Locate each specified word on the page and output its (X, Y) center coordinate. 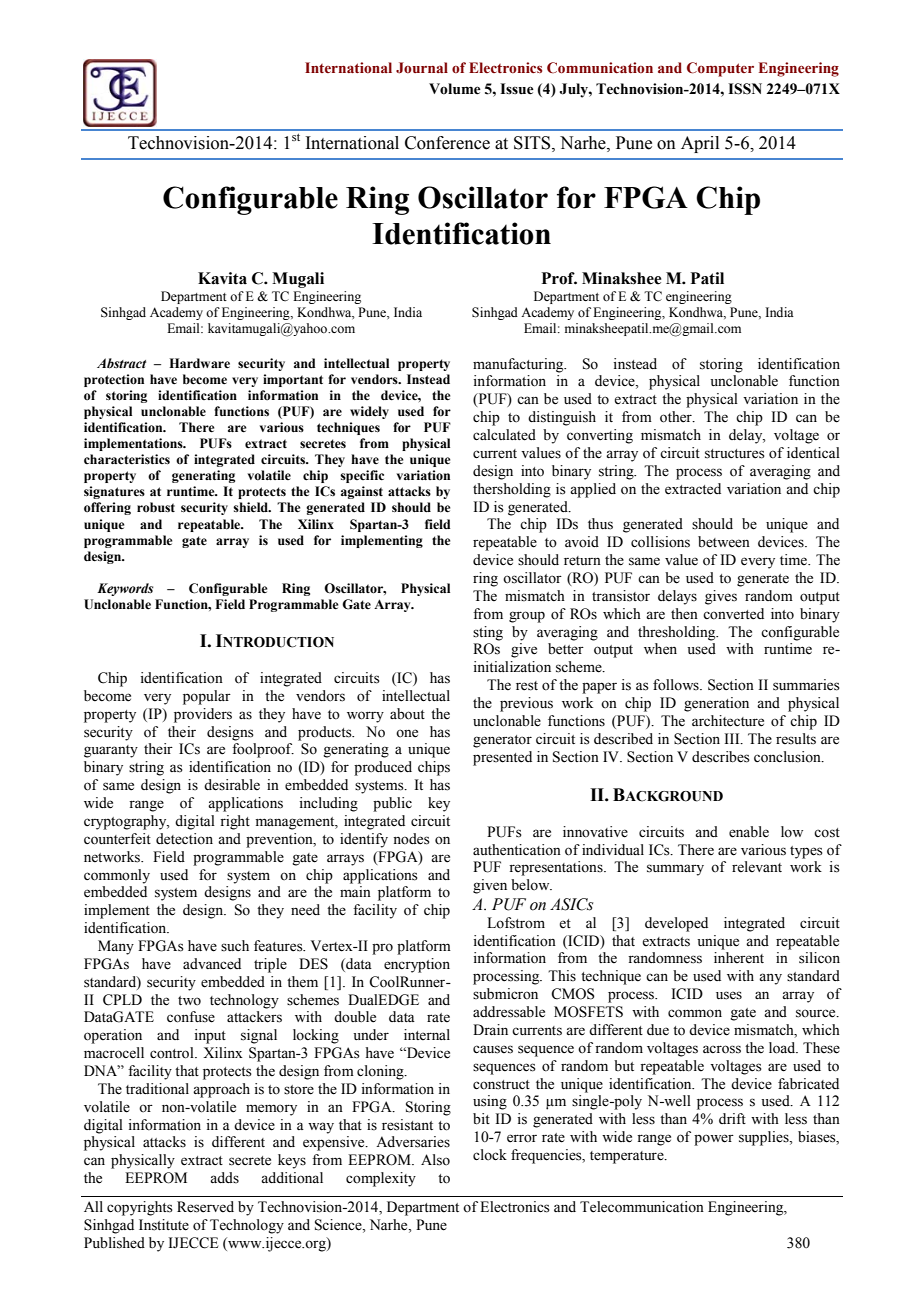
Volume (455, 89)
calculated (504, 435)
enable (749, 832)
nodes (411, 839)
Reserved (205, 1207)
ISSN (745, 89)
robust (156, 507)
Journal (422, 68)
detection (184, 839)
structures (735, 454)
